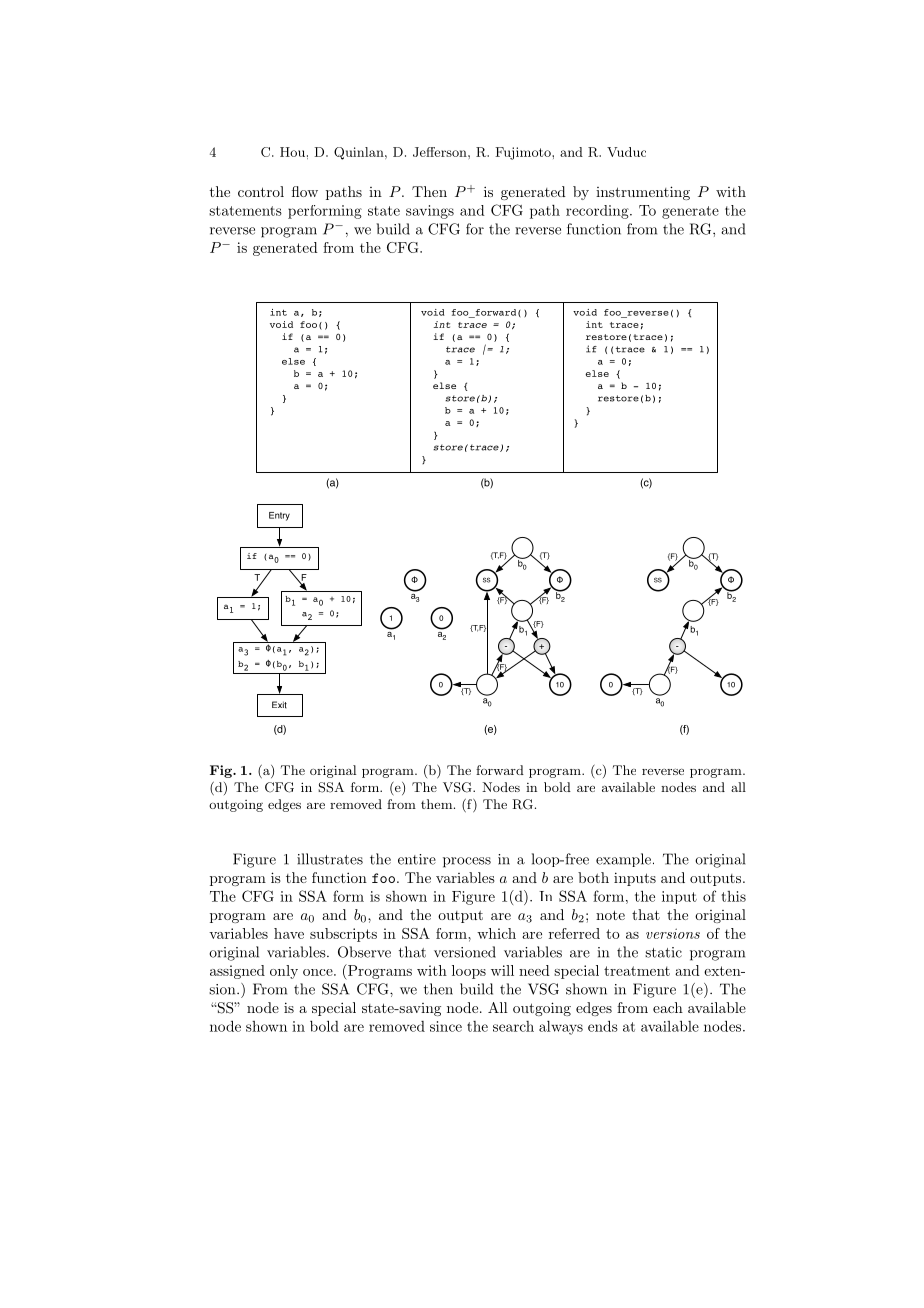 Image resolution: width=924 pixels, height=1308 pixels. I want to click on example, so click(623, 860).
